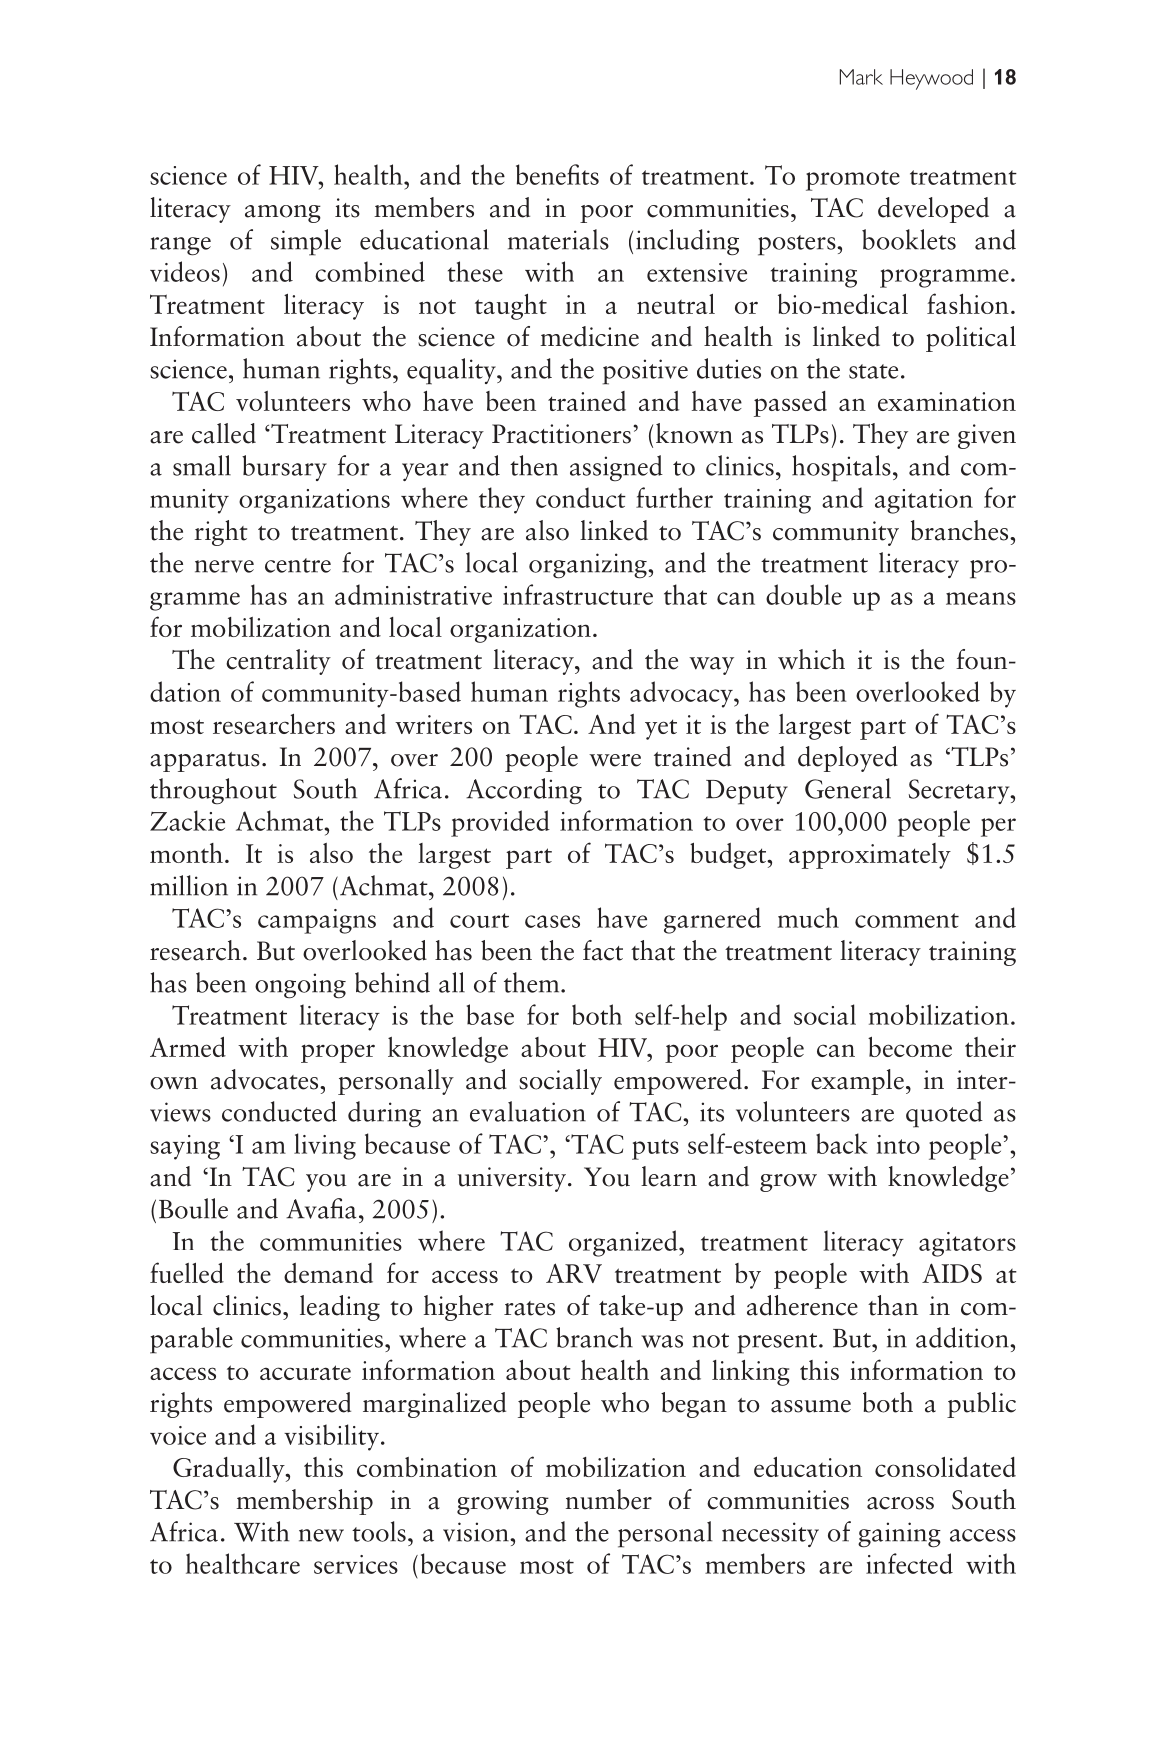  I want to click on new, so click(321, 1535).
